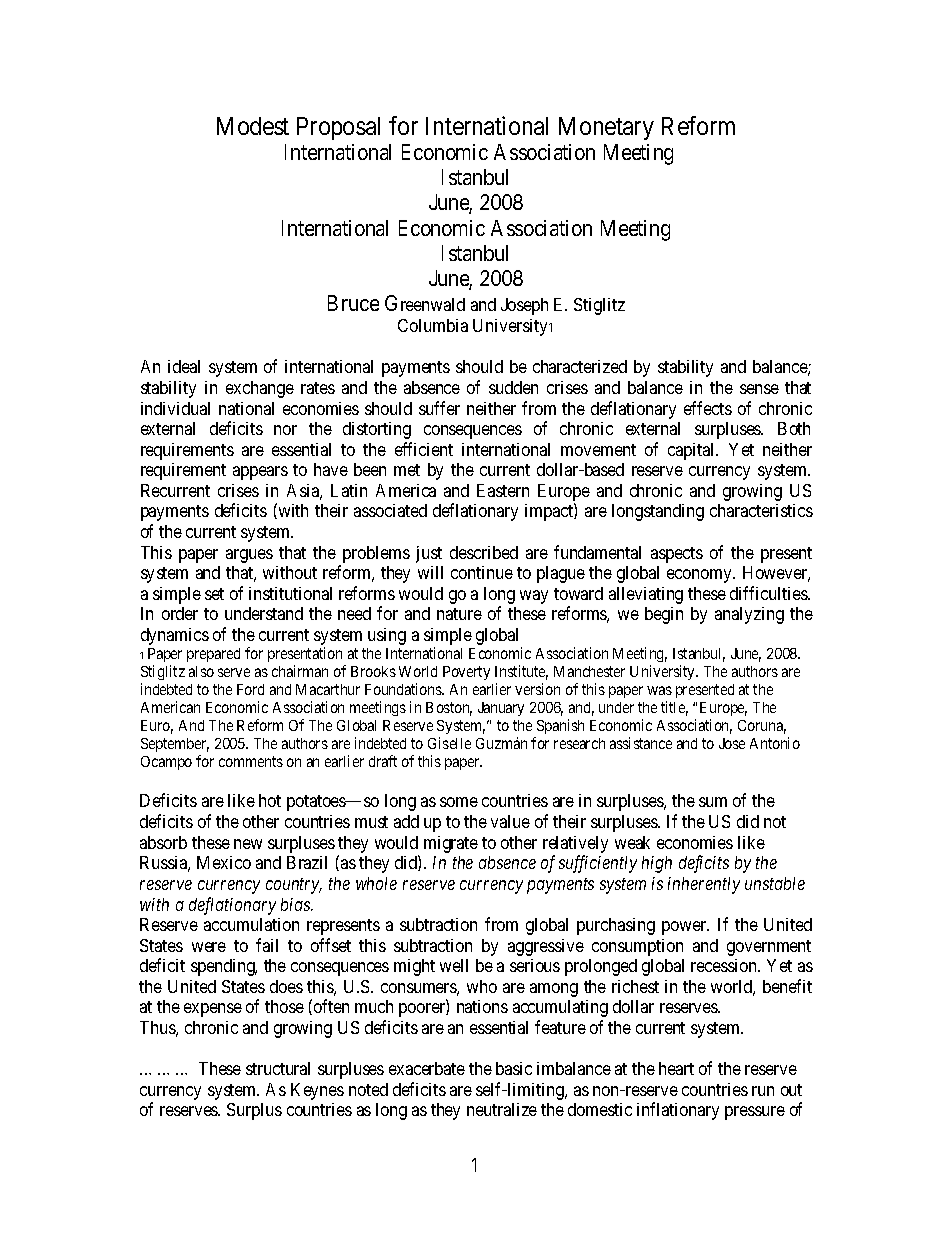  I want to click on basic, so click(514, 1068).
